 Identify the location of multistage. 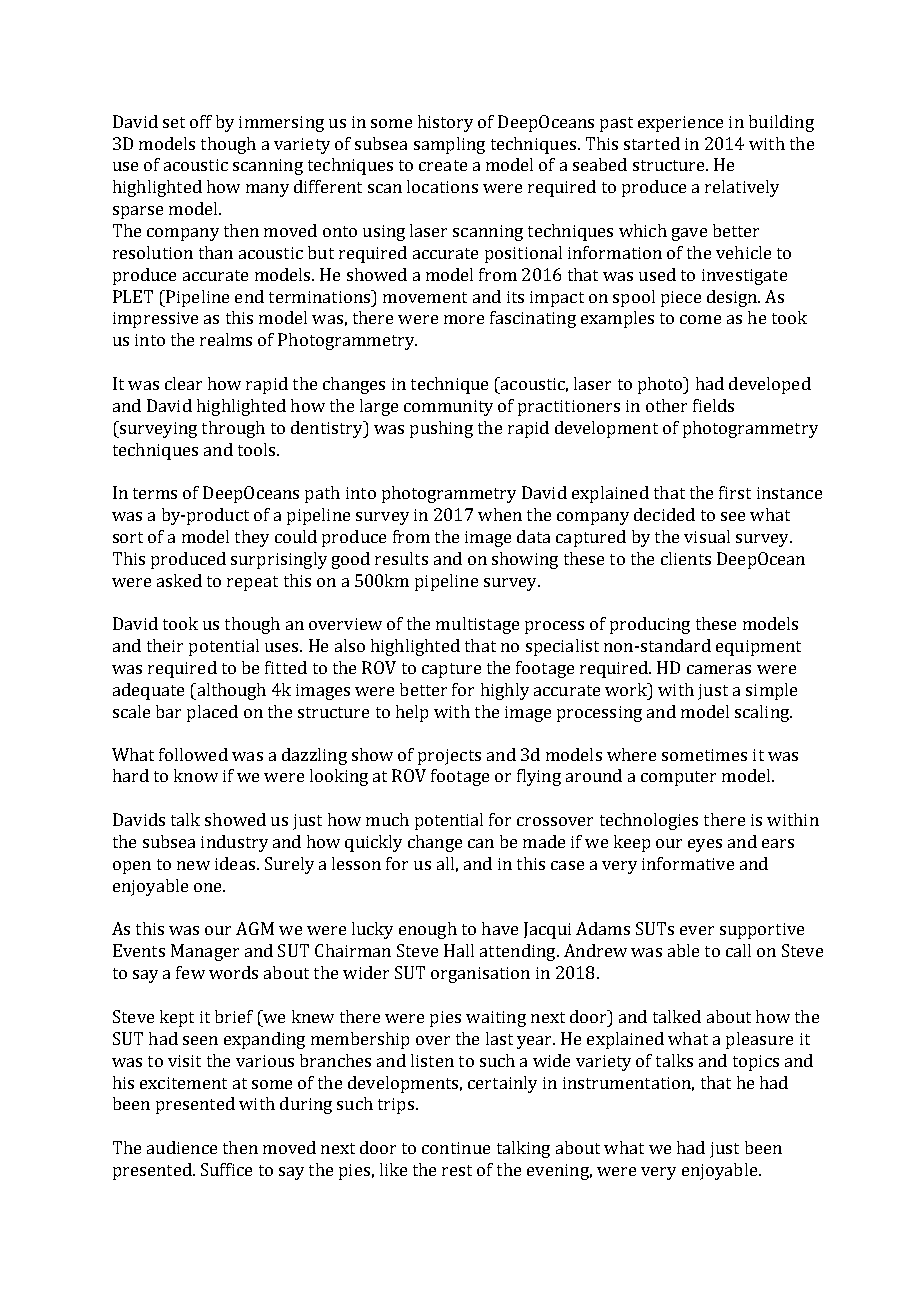
(477, 625).
